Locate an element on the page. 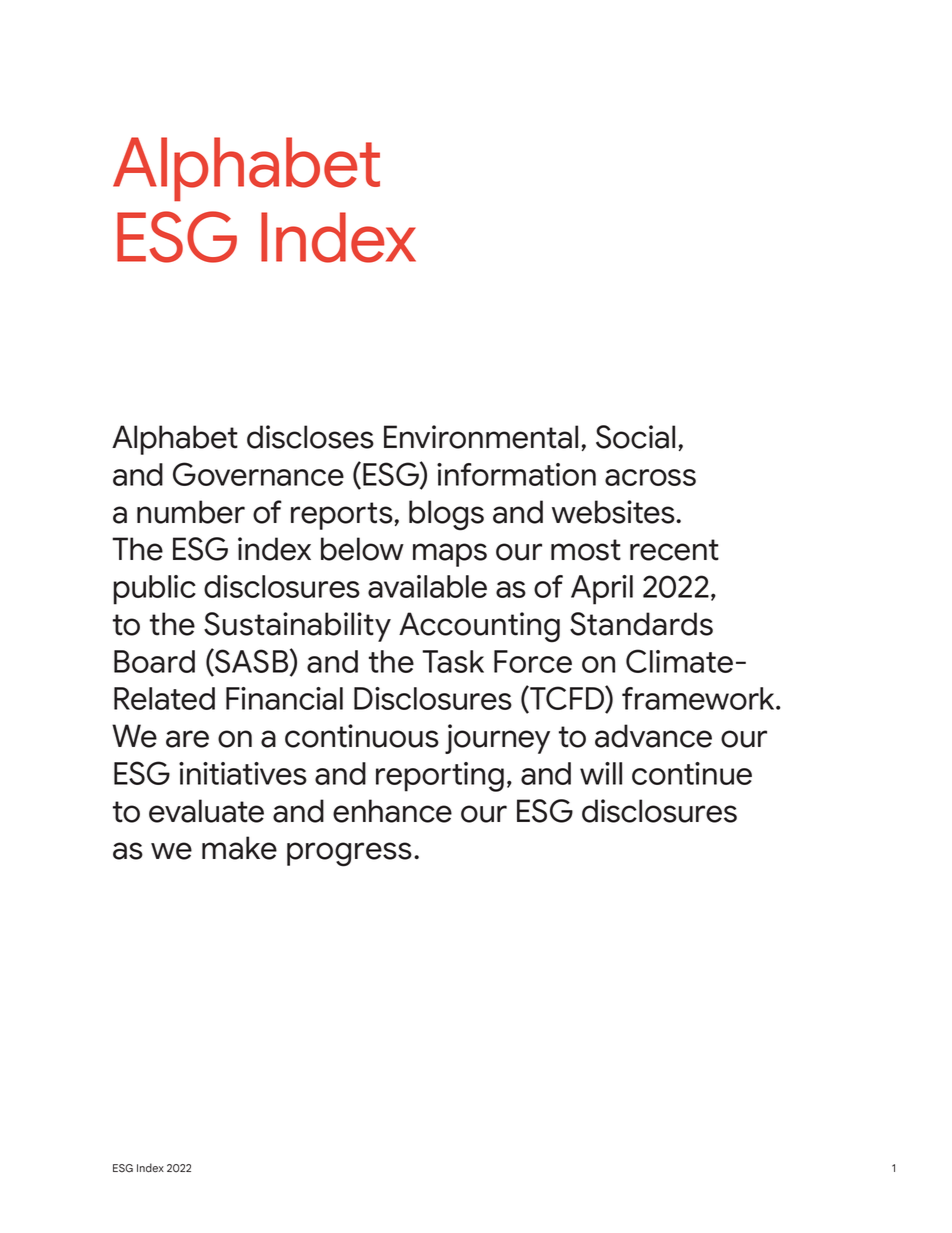 This document has height=1233, width=952. Standards is located at coordinates (641, 624).
